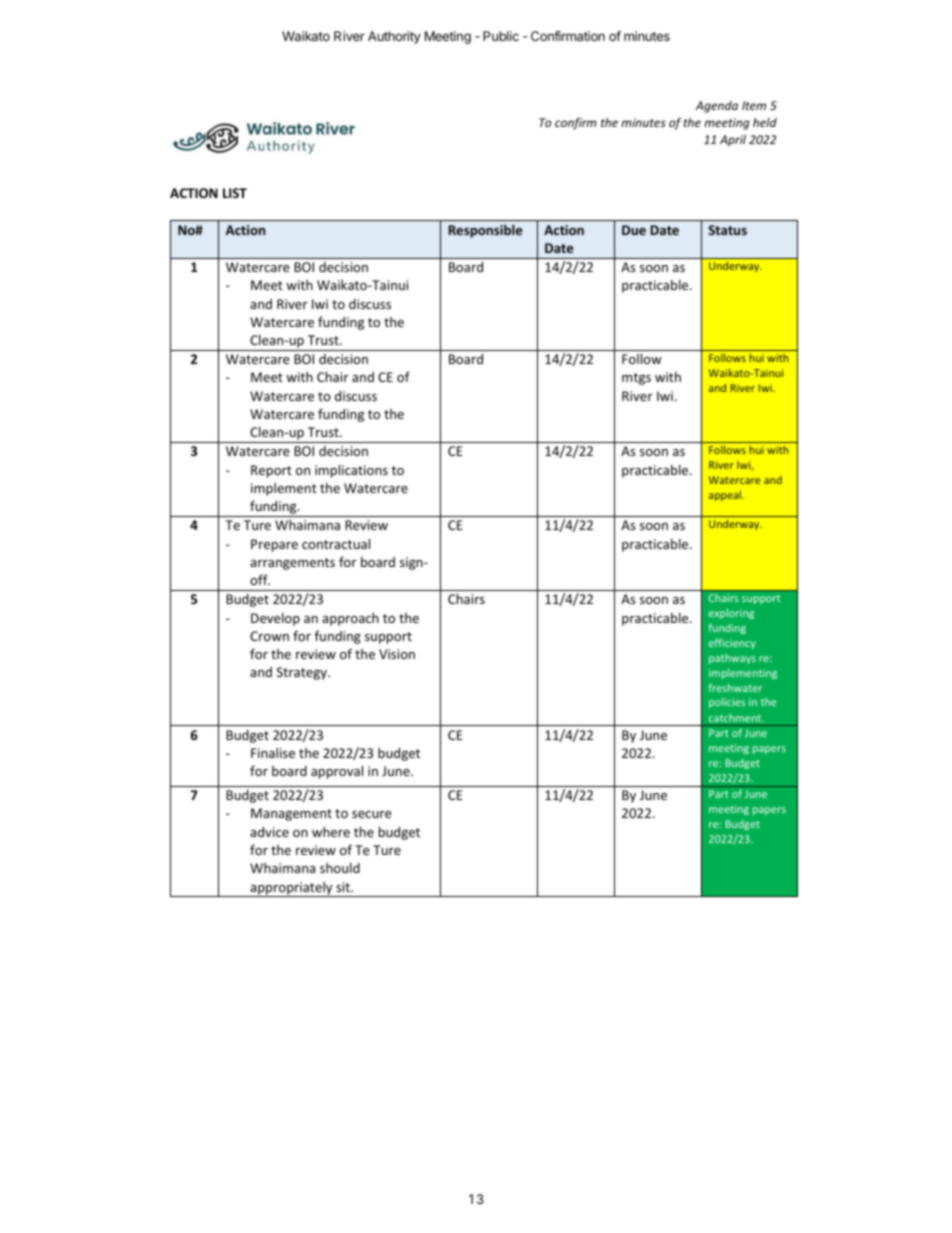 The width and height of the document is (952, 1233). I want to click on Agenda, so click(717, 107).
